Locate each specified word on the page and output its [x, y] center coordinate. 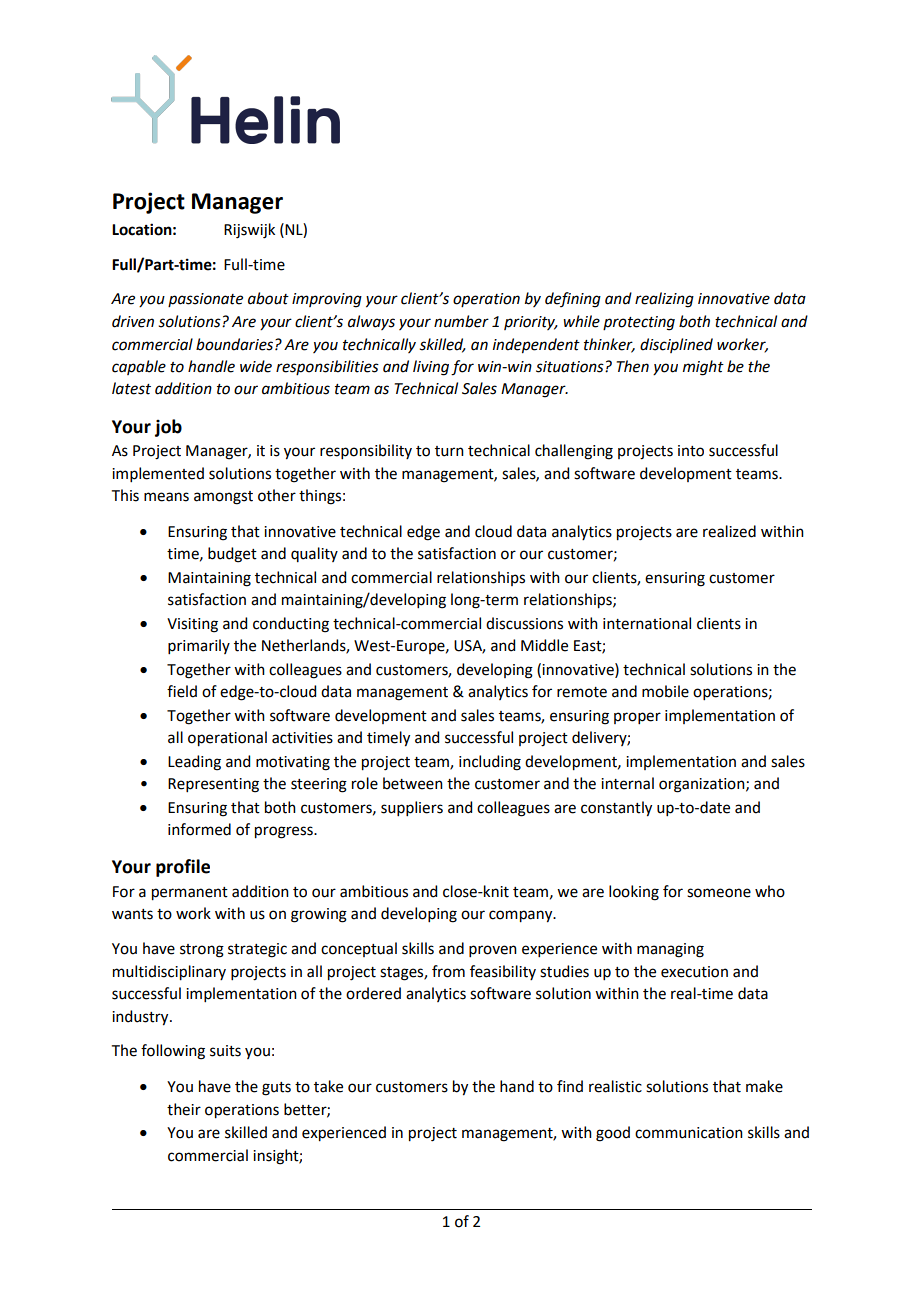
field [182, 691]
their [184, 1109]
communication [689, 1133]
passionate [205, 300]
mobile [665, 691]
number [461, 321]
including [490, 763]
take [328, 1086]
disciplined [676, 345]
